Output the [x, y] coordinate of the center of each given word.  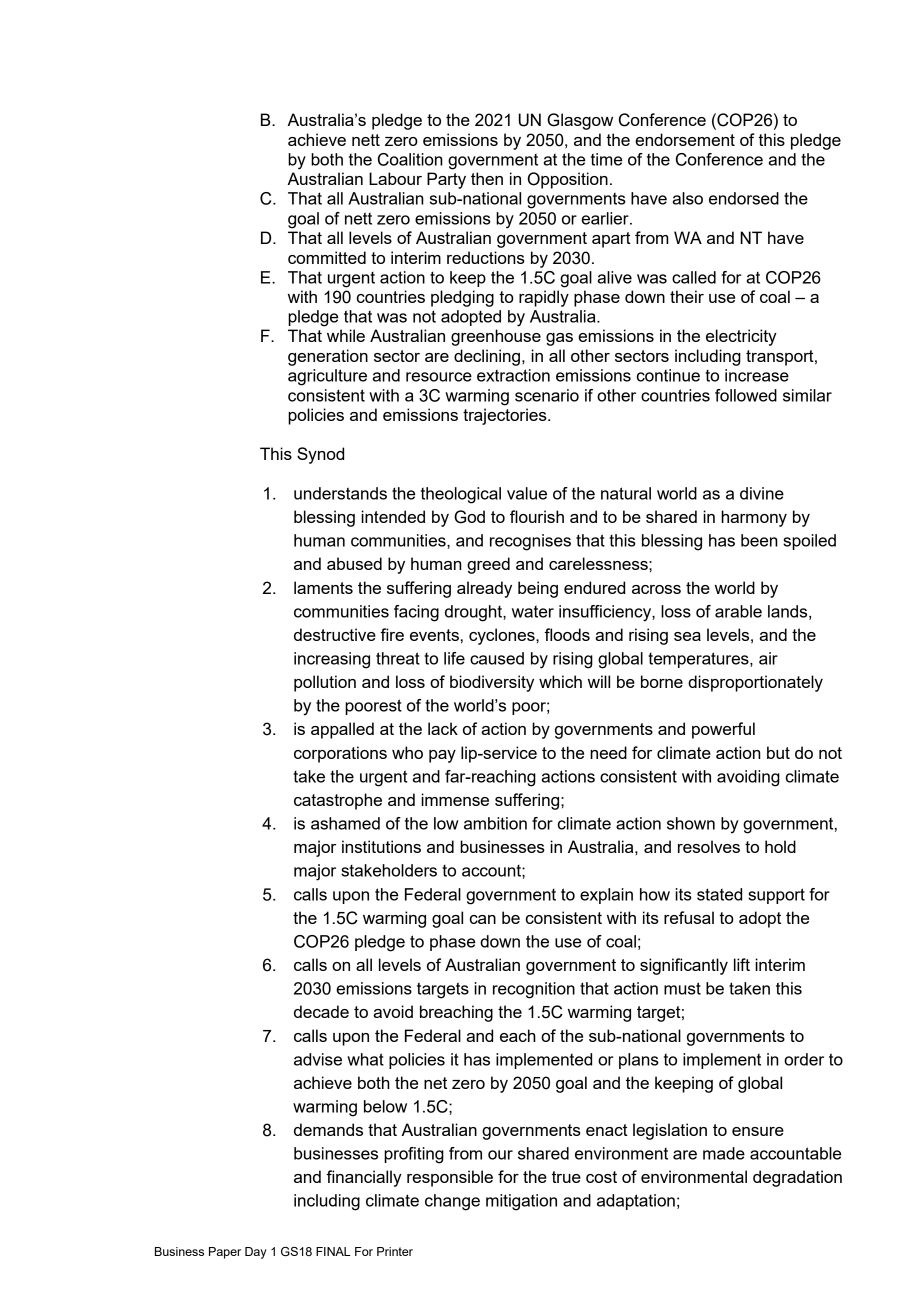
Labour [395, 178]
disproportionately [755, 683]
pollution [325, 683]
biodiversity [492, 683]
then [487, 178]
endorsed [744, 198]
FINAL [333, 1251]
